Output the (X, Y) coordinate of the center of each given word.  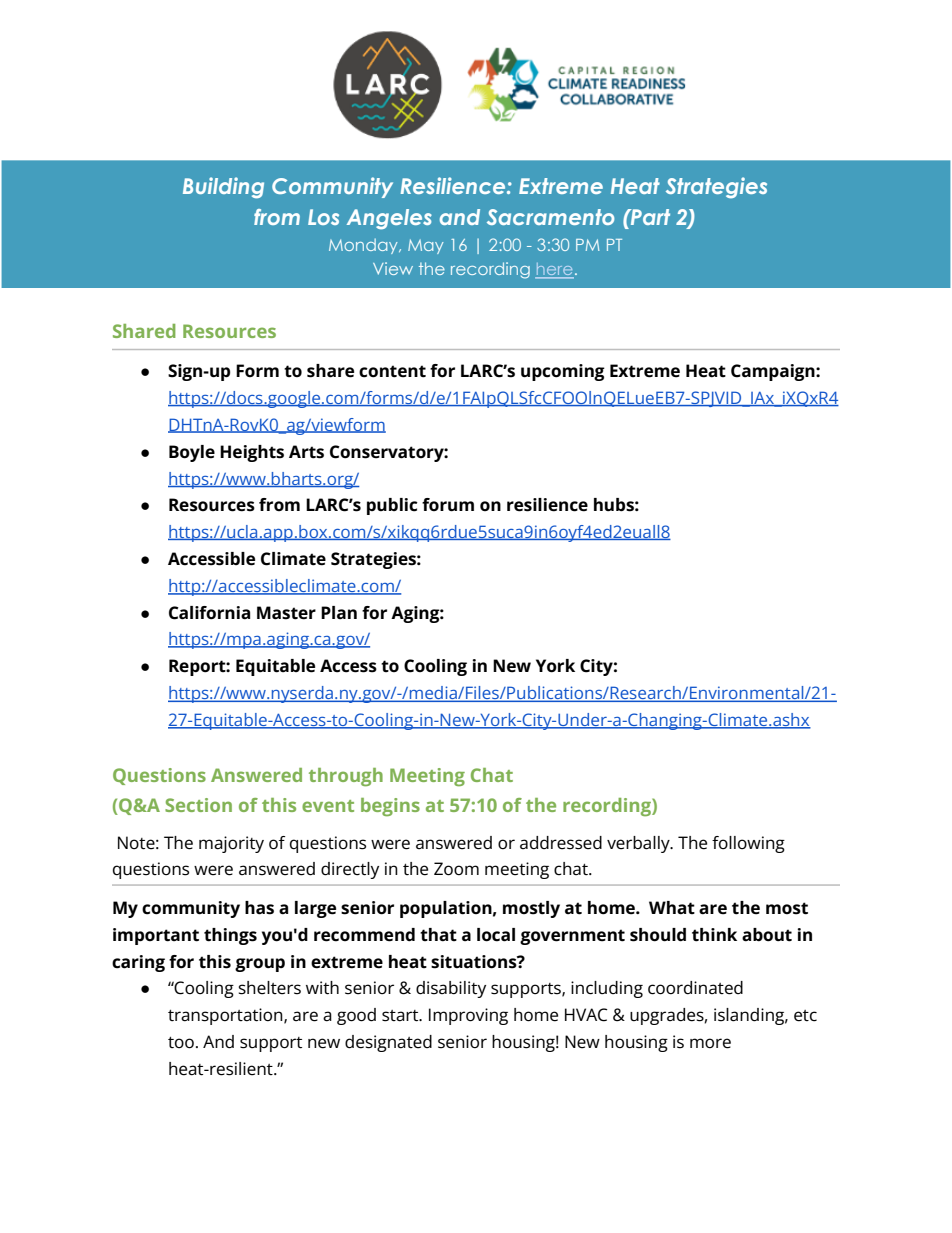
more (710, 1043)
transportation (226, 1016)
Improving (468, 1016)
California (209, 613)
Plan (339, 612)
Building (223, 188)
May (426, 246)
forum (448, 505)
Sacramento (551, 217)
